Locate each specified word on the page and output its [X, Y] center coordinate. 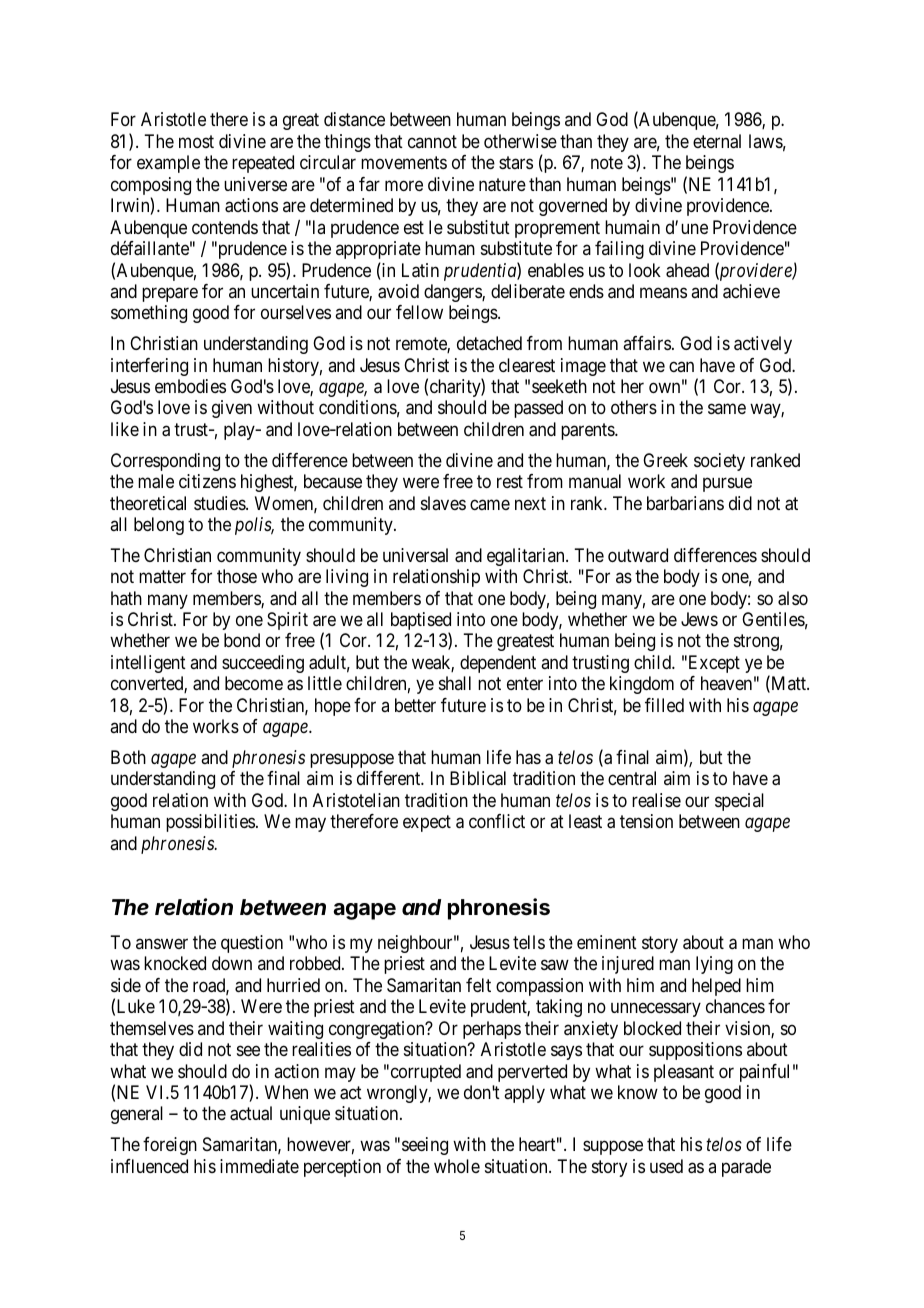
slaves [443, 503]
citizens [207, 481]
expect [427, 824]
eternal [717, 141]
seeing [425, 1146]
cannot [432, 141]
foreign [170, 1146]
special [739, 802]
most [196, 141]
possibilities [210, 823]
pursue [727, 485]
